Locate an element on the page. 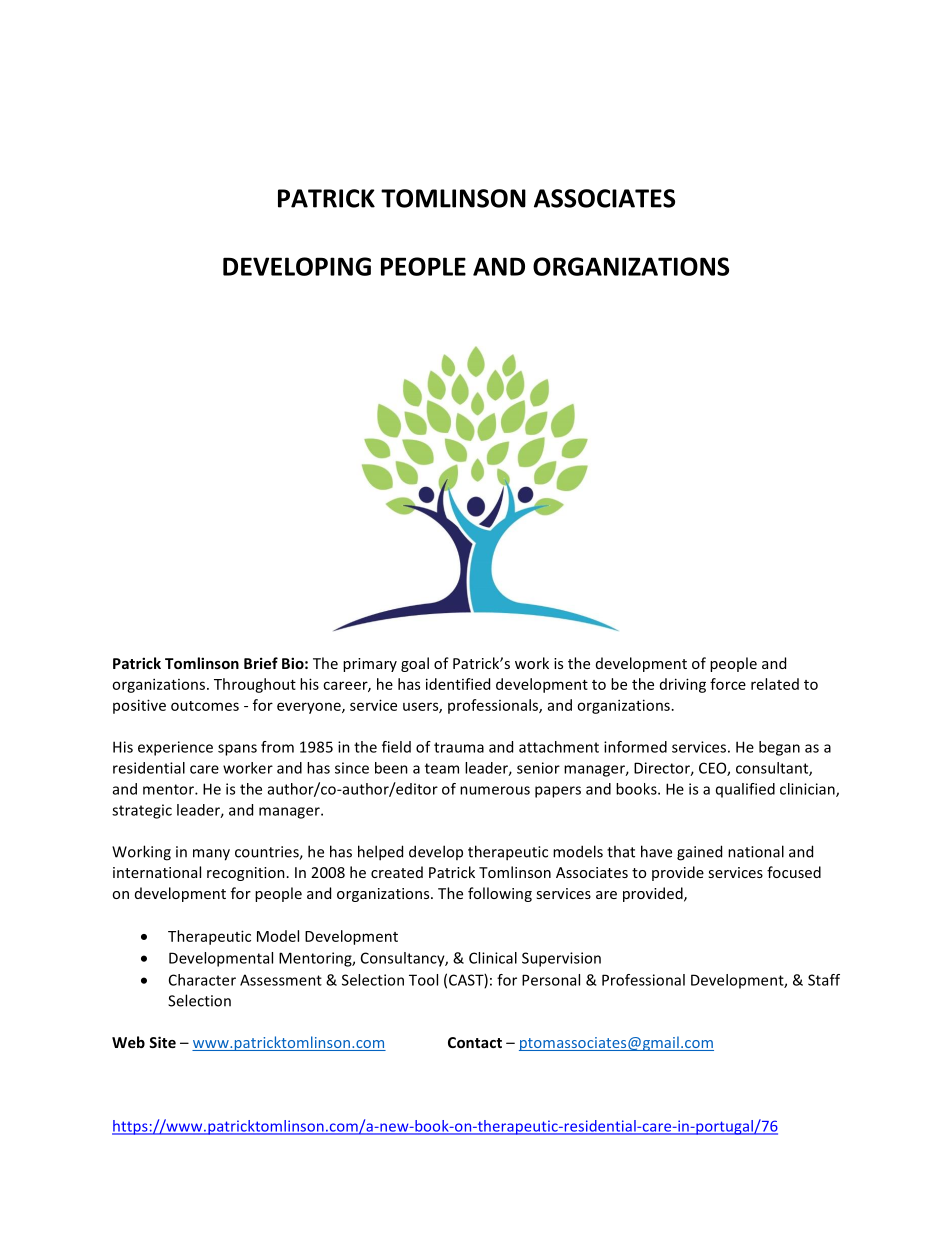 This image has width=952, height=1233. force is located at coordinates (728, 684).
